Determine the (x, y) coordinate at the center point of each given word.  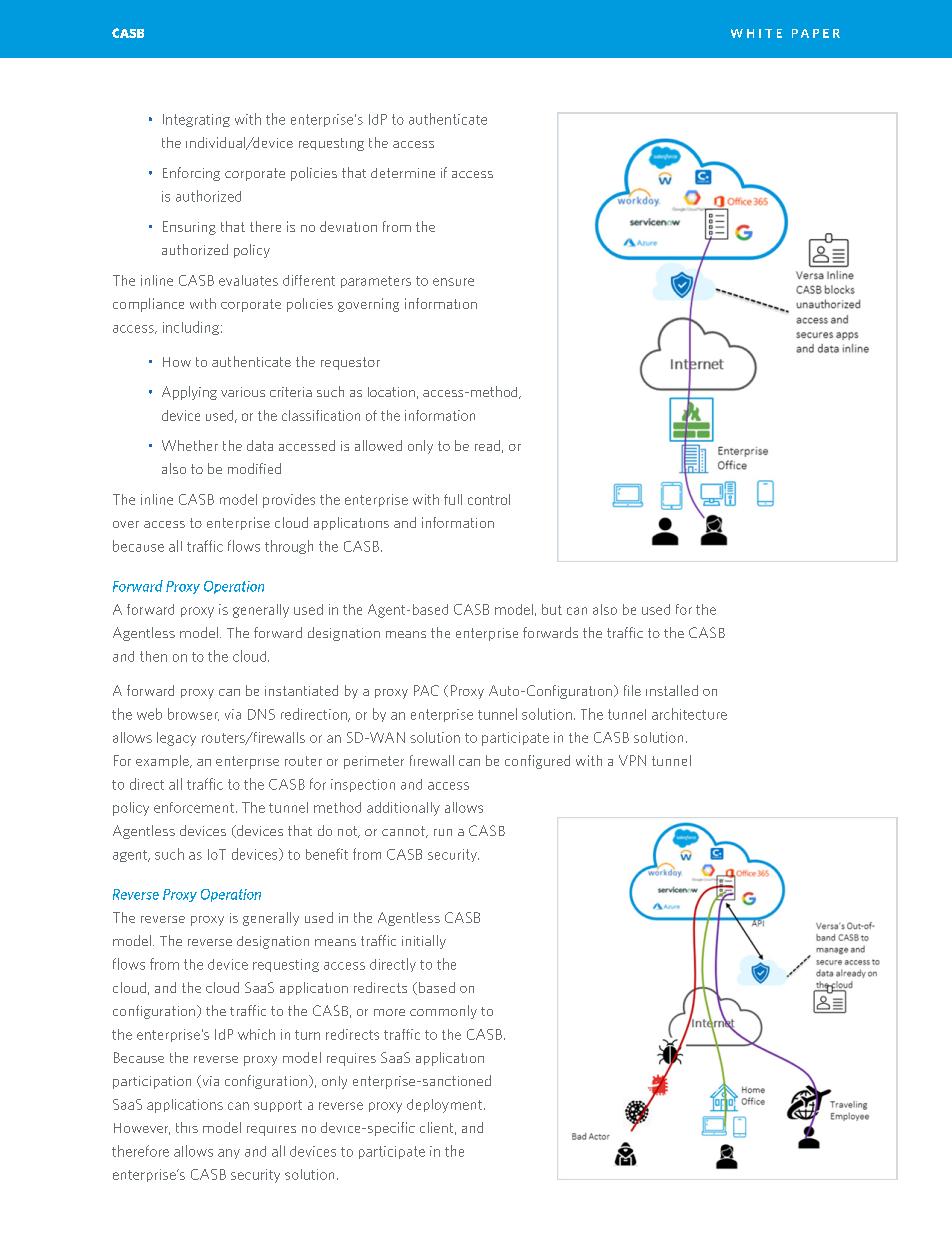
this (187, 1127)
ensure (453, 282)
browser (193, 714)
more (389, 1012)
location (391, 392)
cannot (404, 832)
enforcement (194, 807)
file (632, 690)
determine (403, 173)
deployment (444, 1106)
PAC (426, 690)
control (489, 499)
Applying (189, 393)
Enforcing (191, 174)
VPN (632, 760)
